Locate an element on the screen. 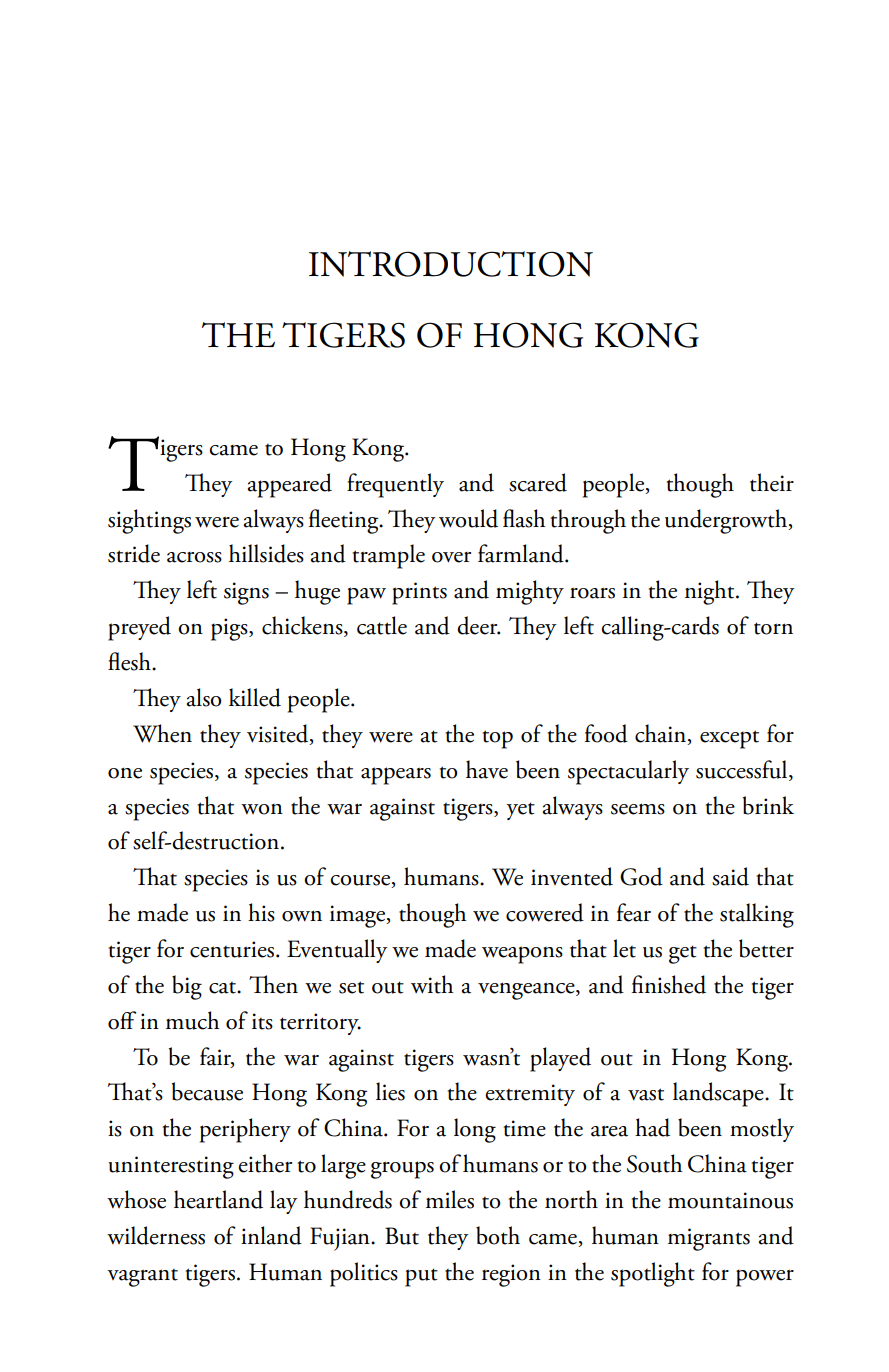 The height and width of the screenshot is (1372, 889). put is located at coordinates (421, 1277).
